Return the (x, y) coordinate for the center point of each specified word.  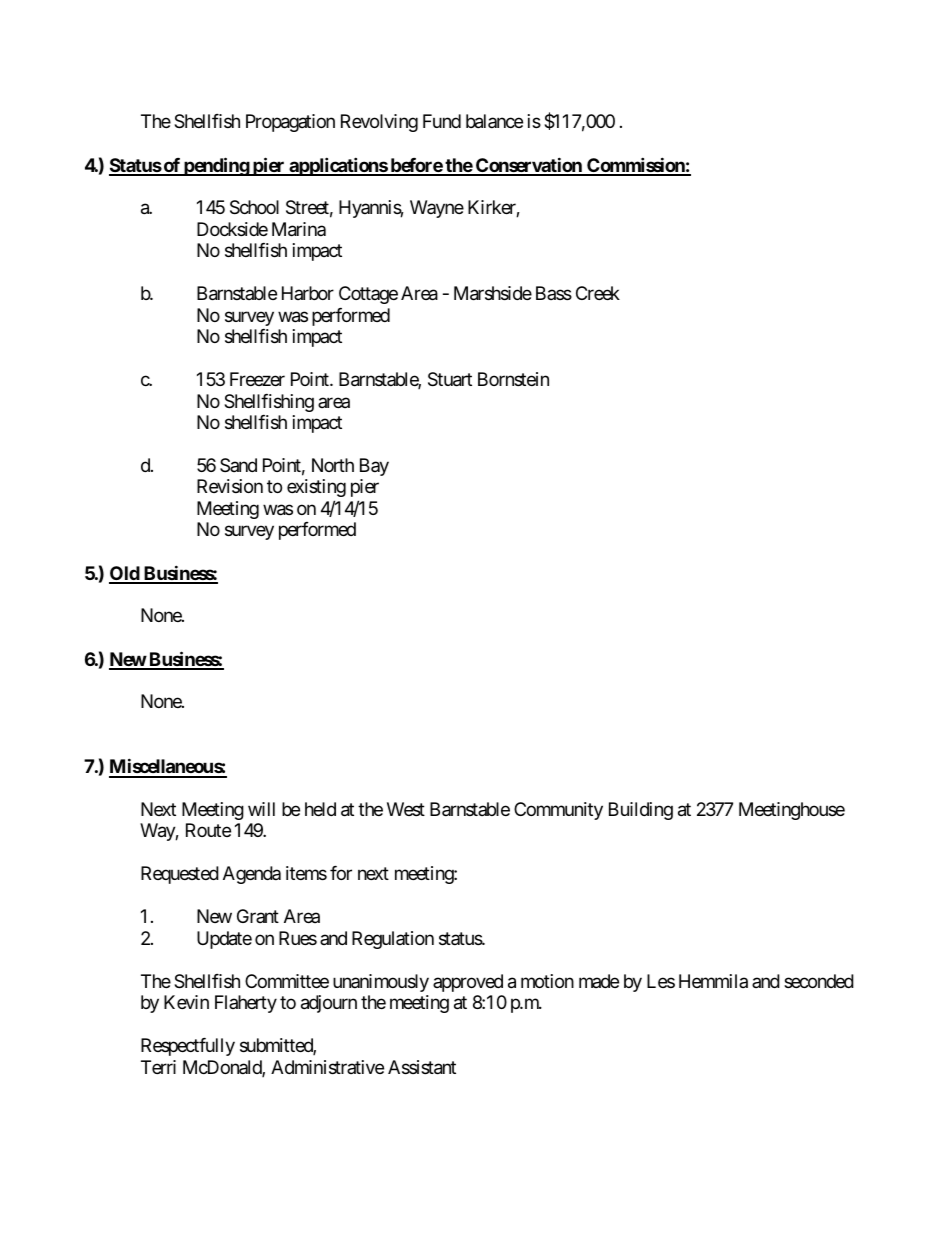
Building (641, 811)
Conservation (529, 166)
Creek (598, 293)
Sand (238, 465)
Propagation (290, 123)
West (406, 809)
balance (494, 121)
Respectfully (188, 1047)
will (261, 809)
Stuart (450, 379)
